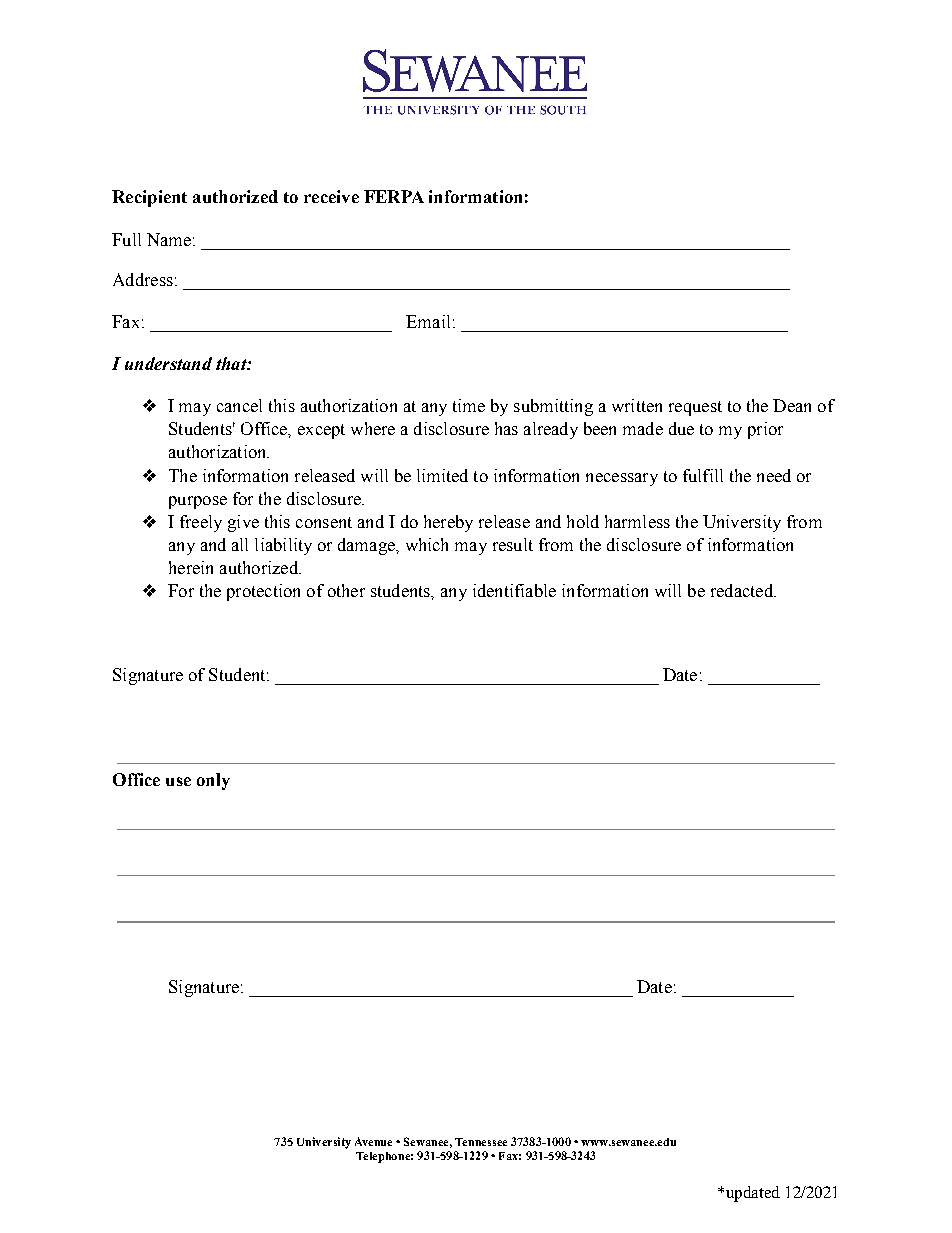 The image size is (952, 1233). Describe the element at coordinates (169, 239) in the screenshot. I see `Name` at that location.
